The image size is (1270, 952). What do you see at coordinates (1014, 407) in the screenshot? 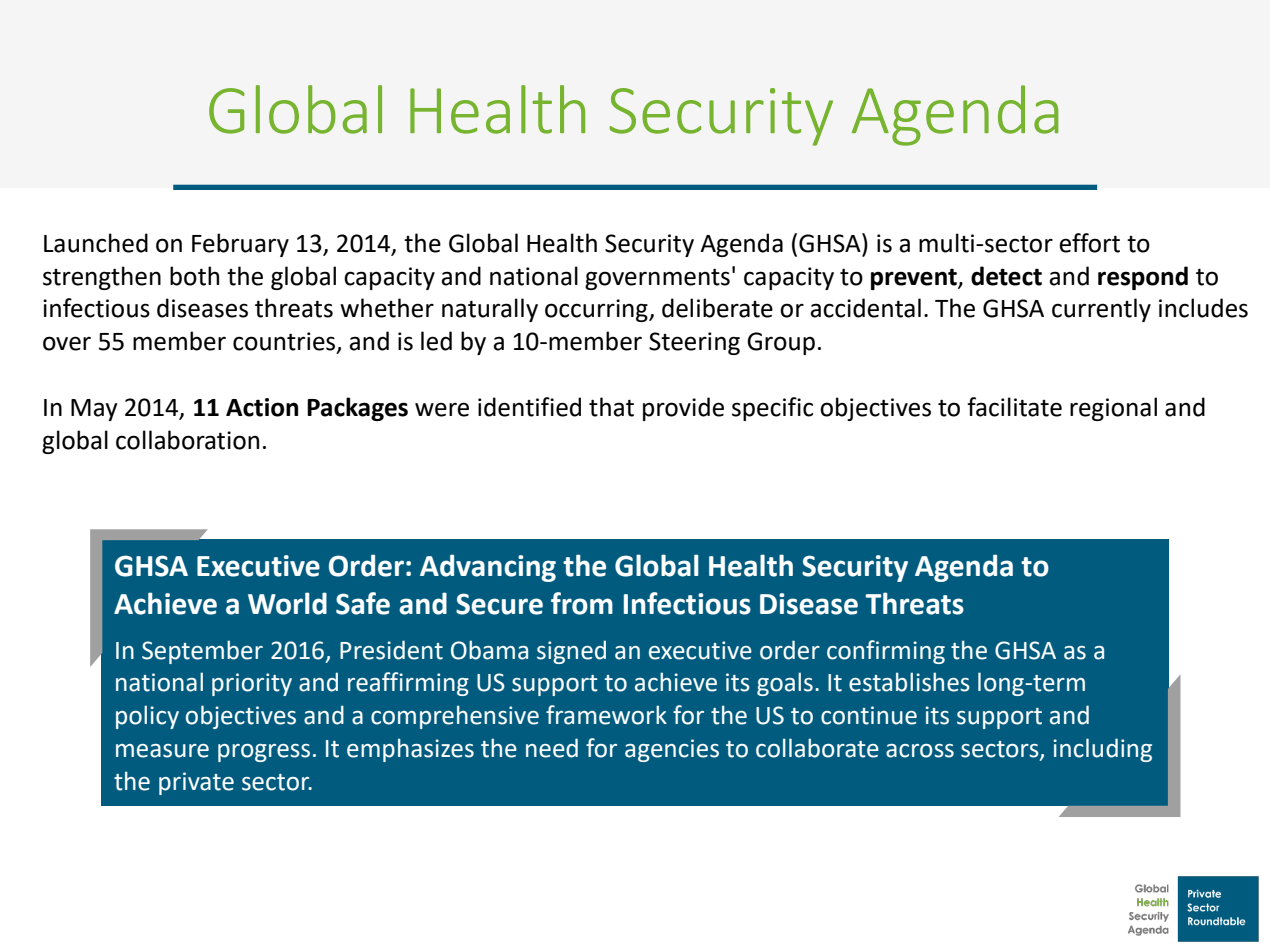
I see `facilitate` at bounding box center [1014, 407].
